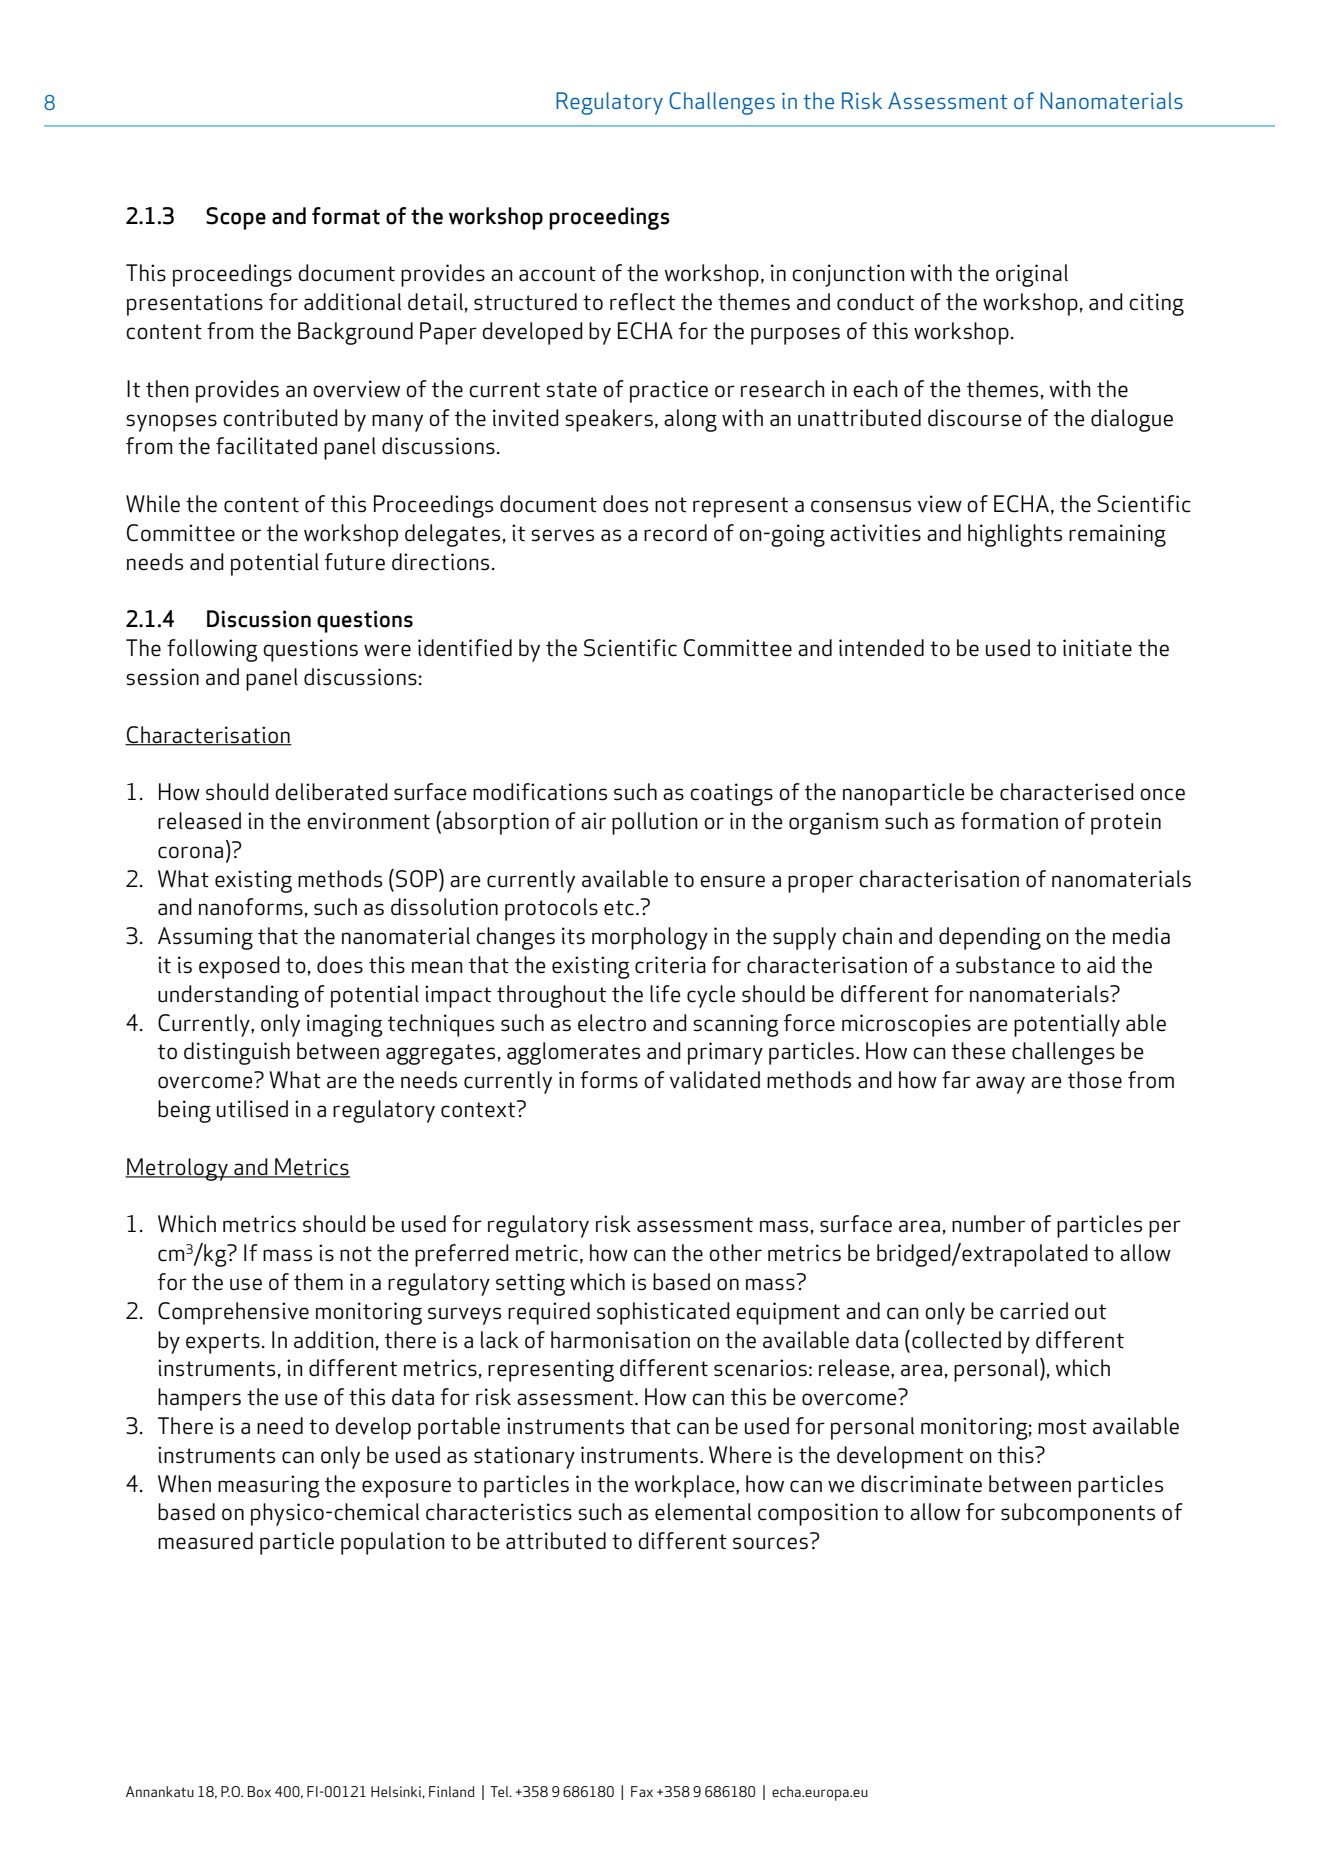 This image has height=1866, width=1319. Describe the element at coordinates (259, 1791) in the image. I see `Box` at that location.
